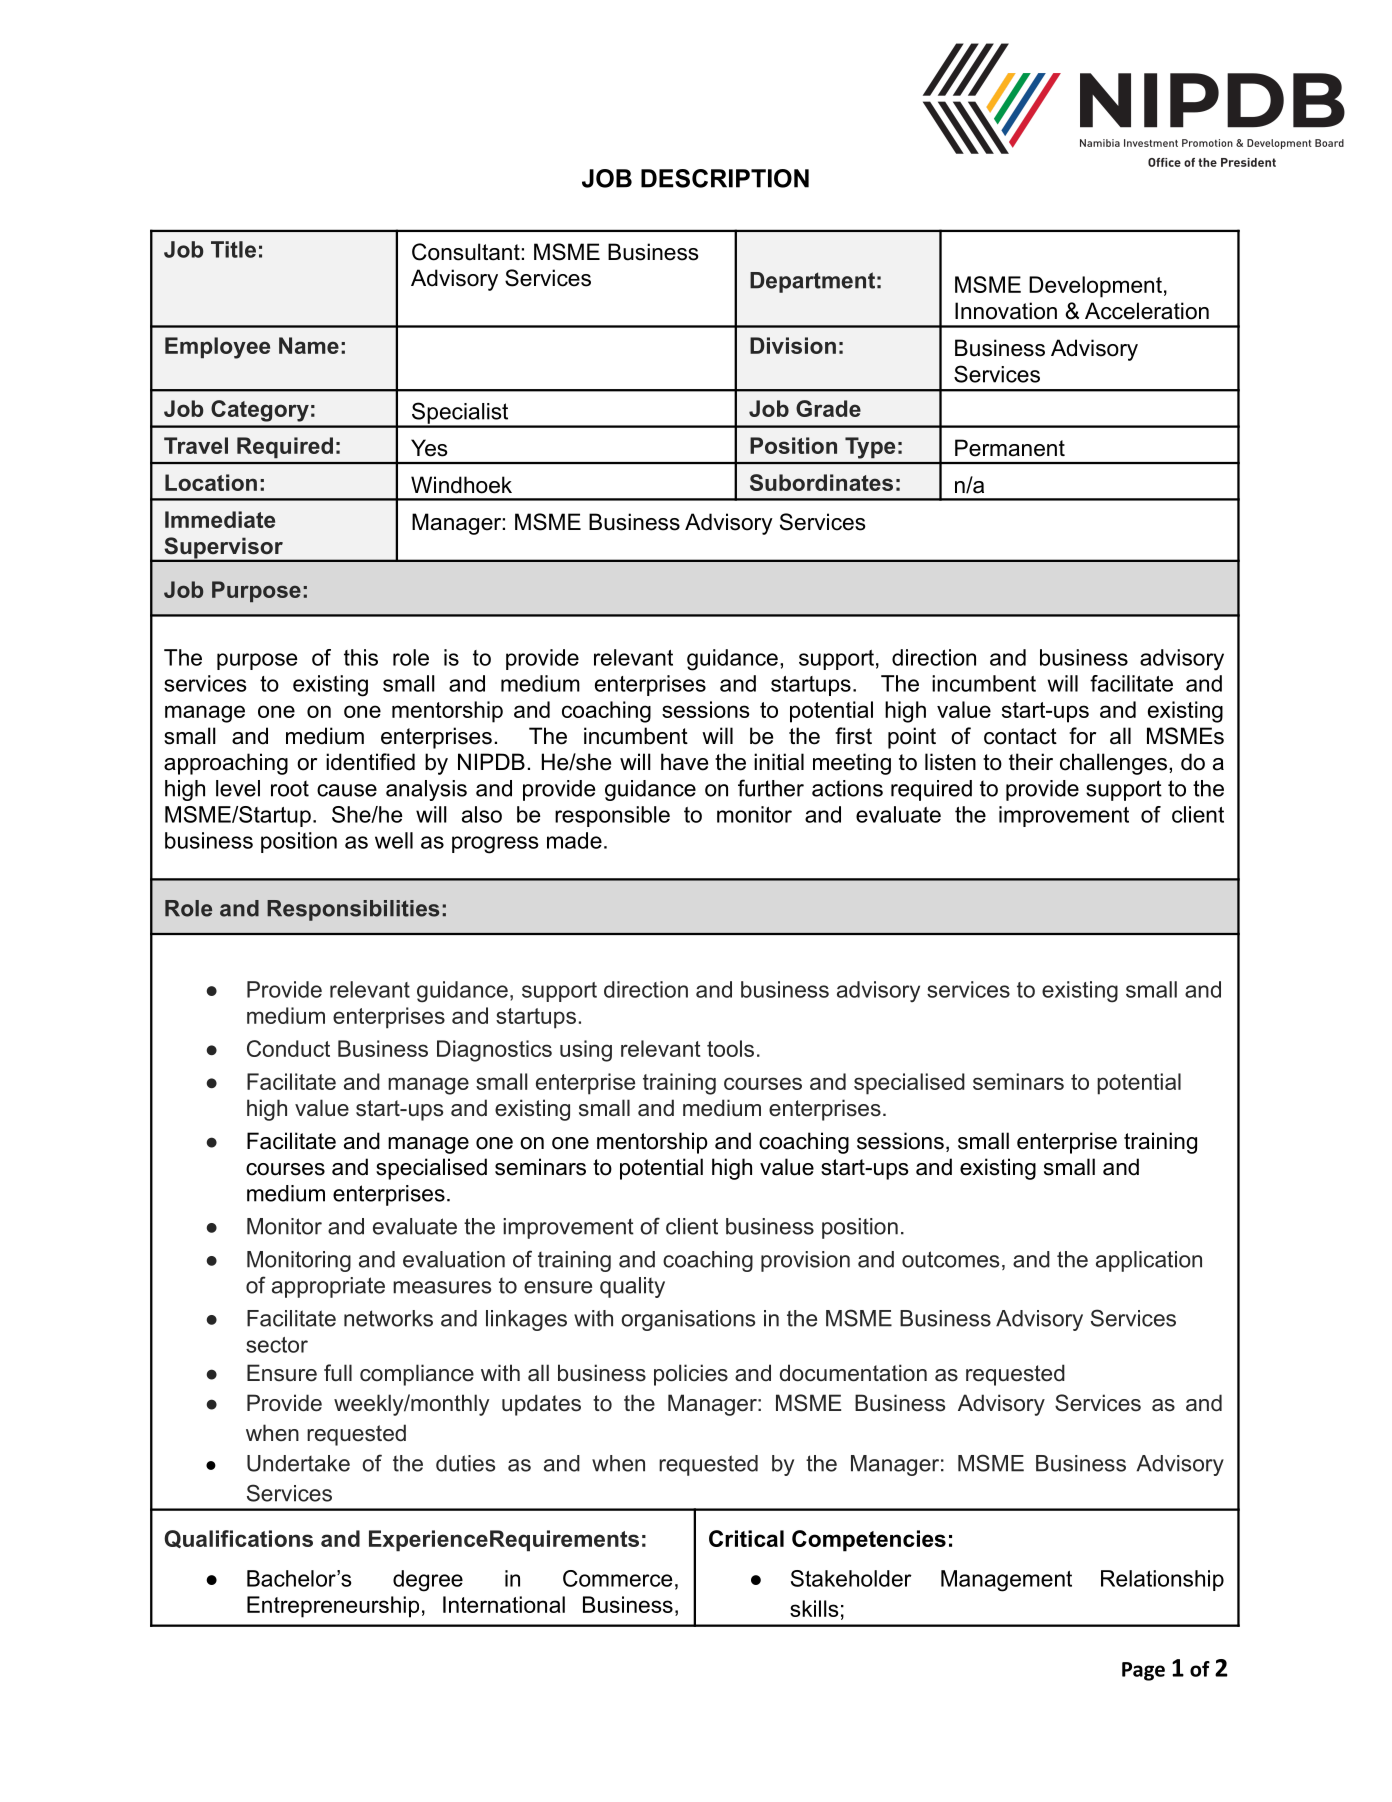 The height and width of the screenshot is (1802, 1392). I want to click on their, so click(1031, 762).
